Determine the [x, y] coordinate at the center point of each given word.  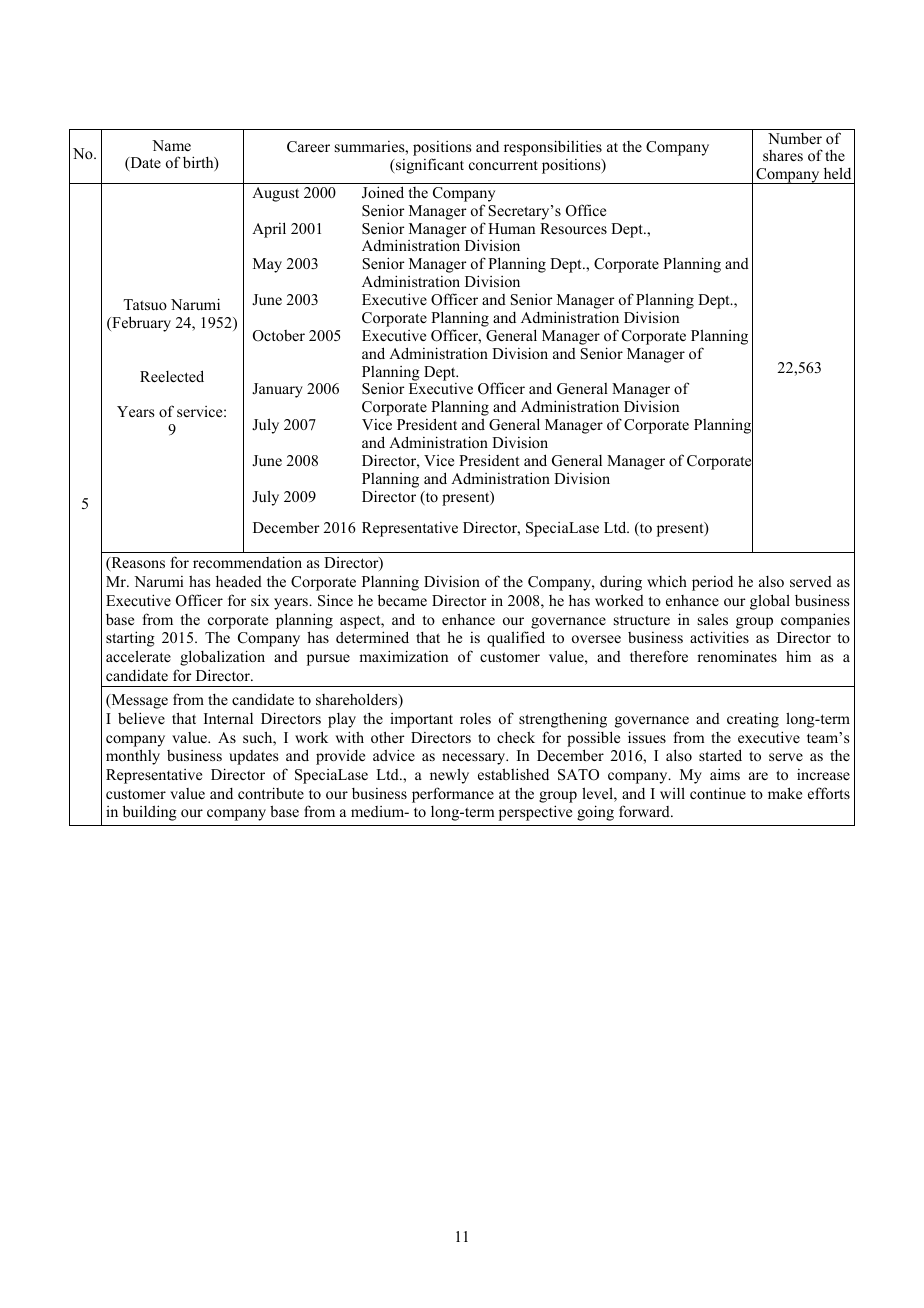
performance [453, 795]
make [785, 793]
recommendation [247, 562]
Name [171, 145]
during [621, 583]
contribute [271, 793]
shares [783, 155]
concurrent [503, 165]
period [712, 583]
